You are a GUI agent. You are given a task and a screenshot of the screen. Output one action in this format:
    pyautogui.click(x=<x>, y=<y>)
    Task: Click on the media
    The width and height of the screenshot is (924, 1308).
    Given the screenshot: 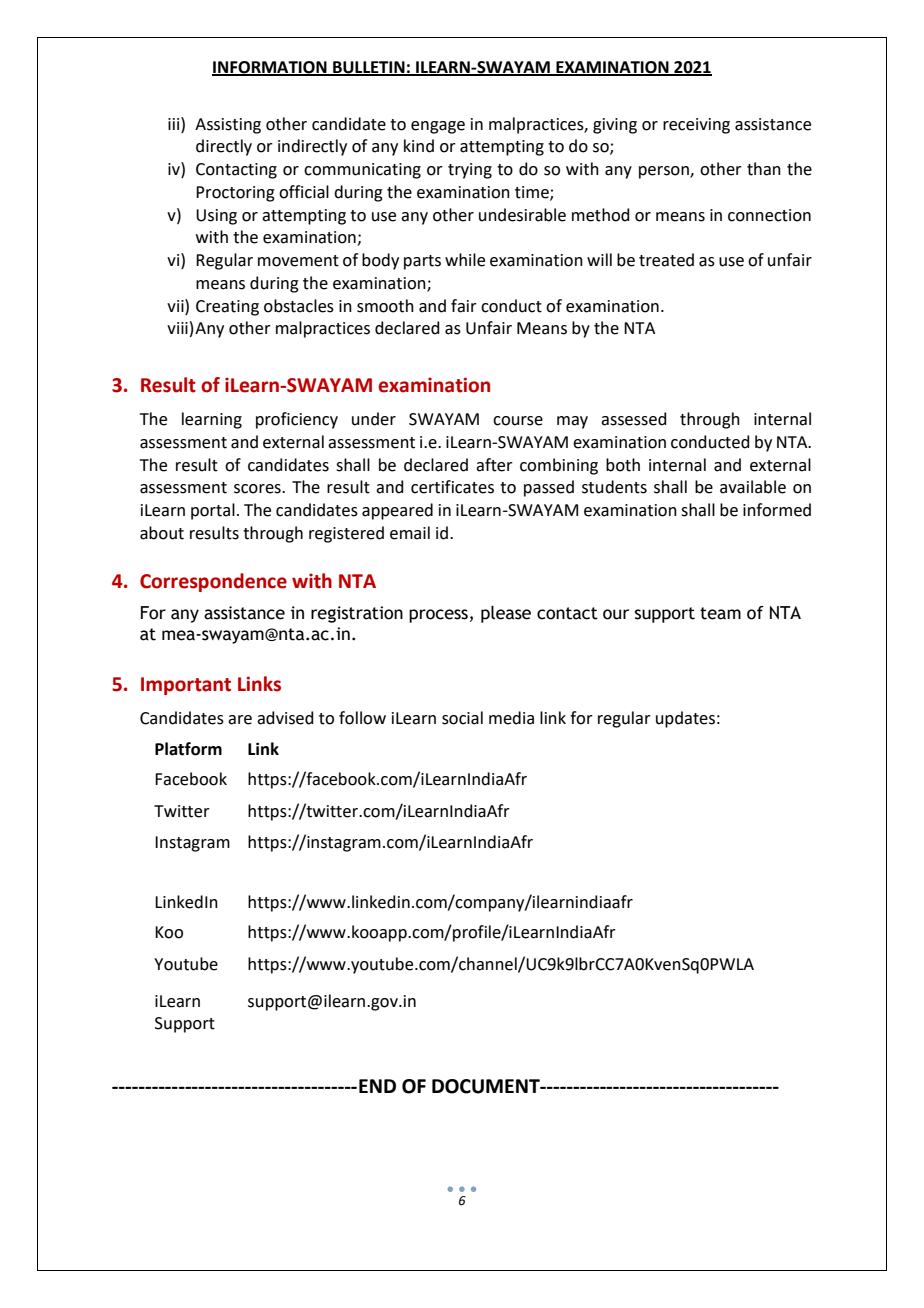 What is the action you would take?
    pyautogui.click(x=511, y=718)
